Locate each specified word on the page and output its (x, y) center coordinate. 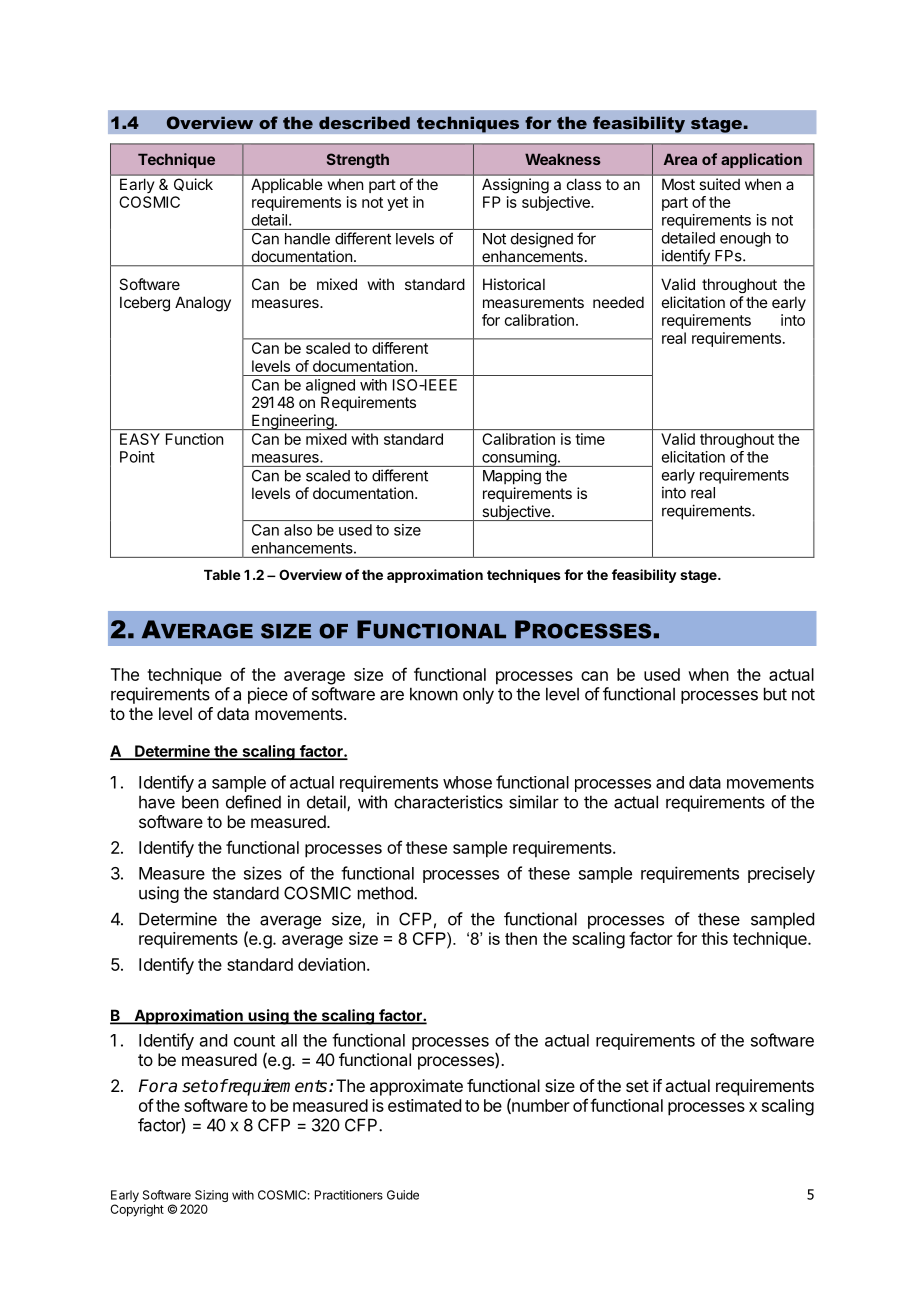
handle (307, 239)
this (714, 938)
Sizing (211, 1197)
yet (397, 204)
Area (680, 159)
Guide (403, 1195)
